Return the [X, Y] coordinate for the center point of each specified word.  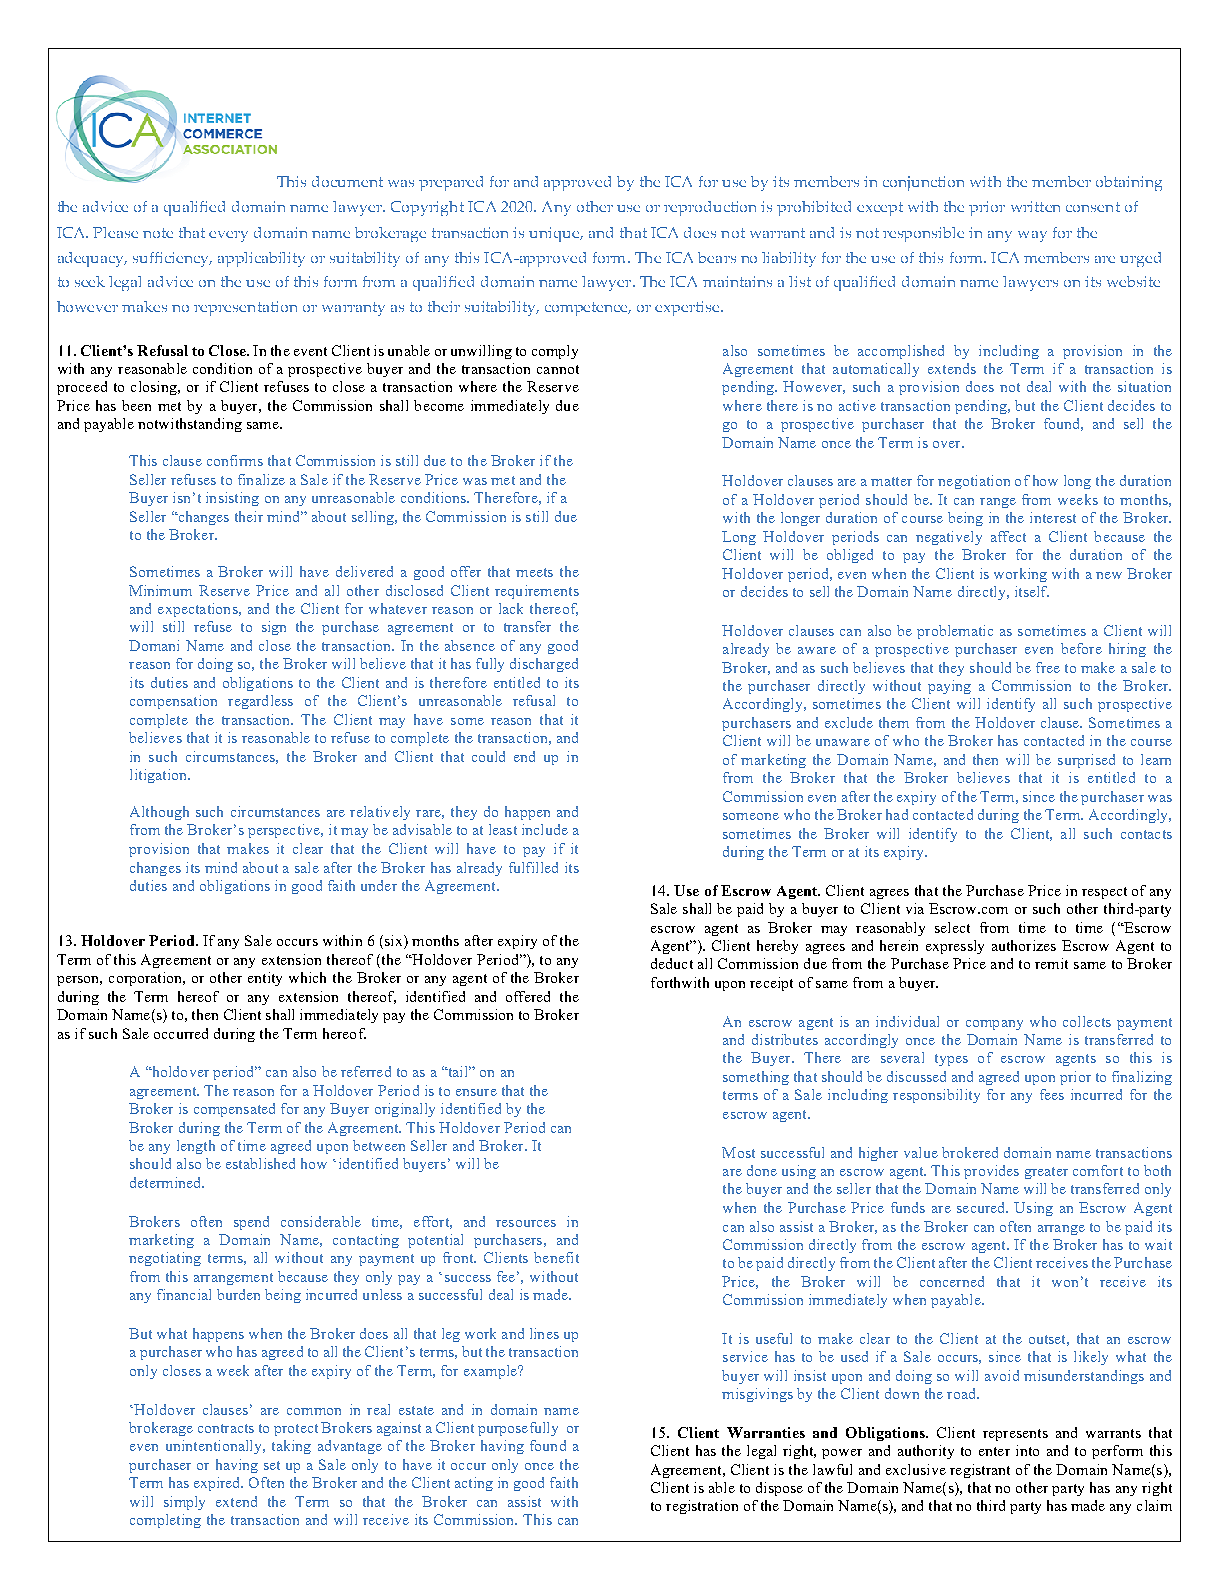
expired [218, 1484]
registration [702, 1507]
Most [738, 1152]
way [1032, 236]
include [545, 829]
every [228, 236]
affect [1008, 536]
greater [1046, 1173]
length [196, 1147]
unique [555, 234]
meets [534, 572]
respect [1104, 893]
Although [159, 813]
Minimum [160, 590]
